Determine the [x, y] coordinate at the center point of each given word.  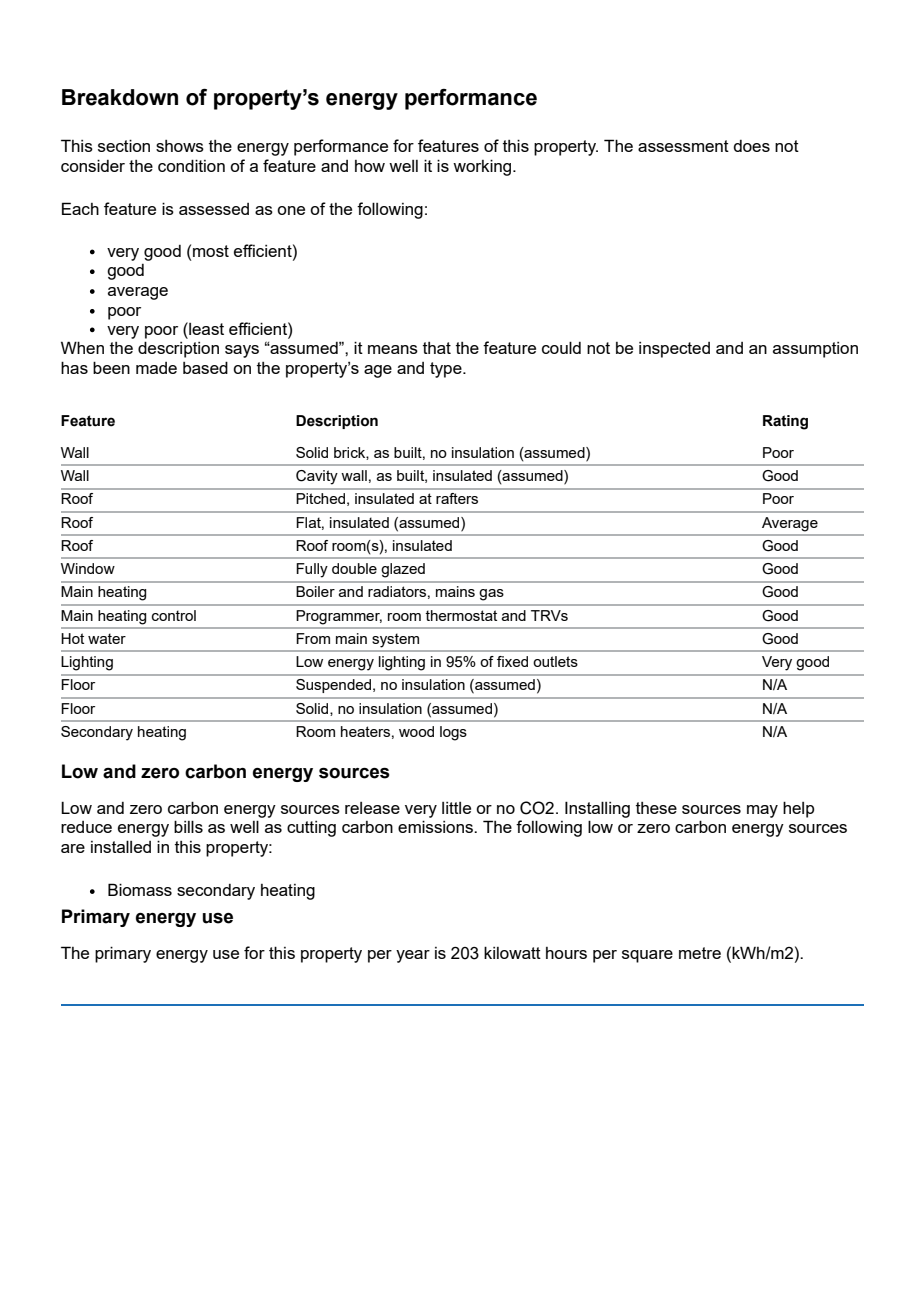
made [156, 368]
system [396, 640]
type [447, 370]
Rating [785, 422]
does [751, 146]
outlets [555, 661]
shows [180, 146]
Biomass [140, 889]
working [483, 167]
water [107, 638]
